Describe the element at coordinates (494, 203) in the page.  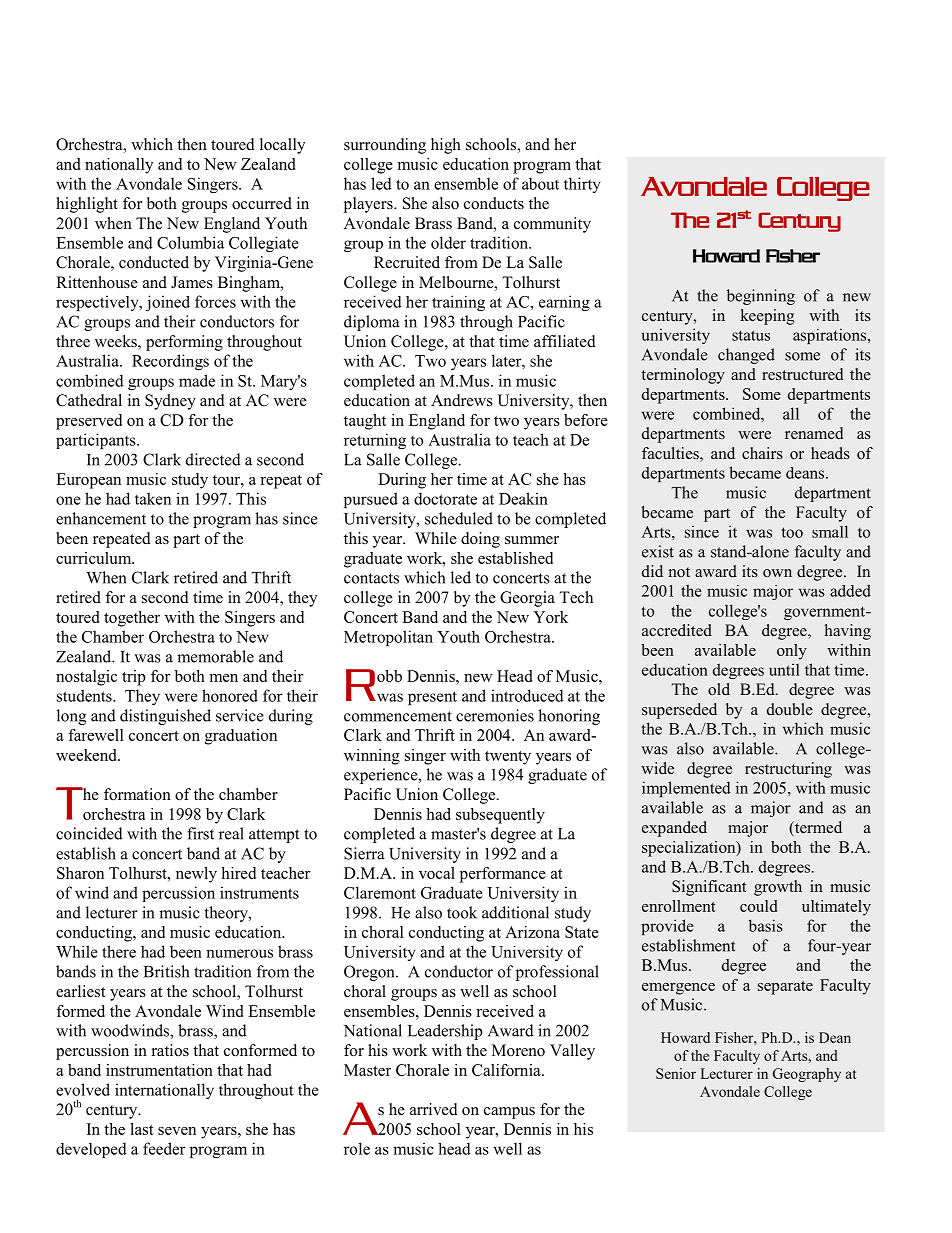
I see `conducts` at that location.
